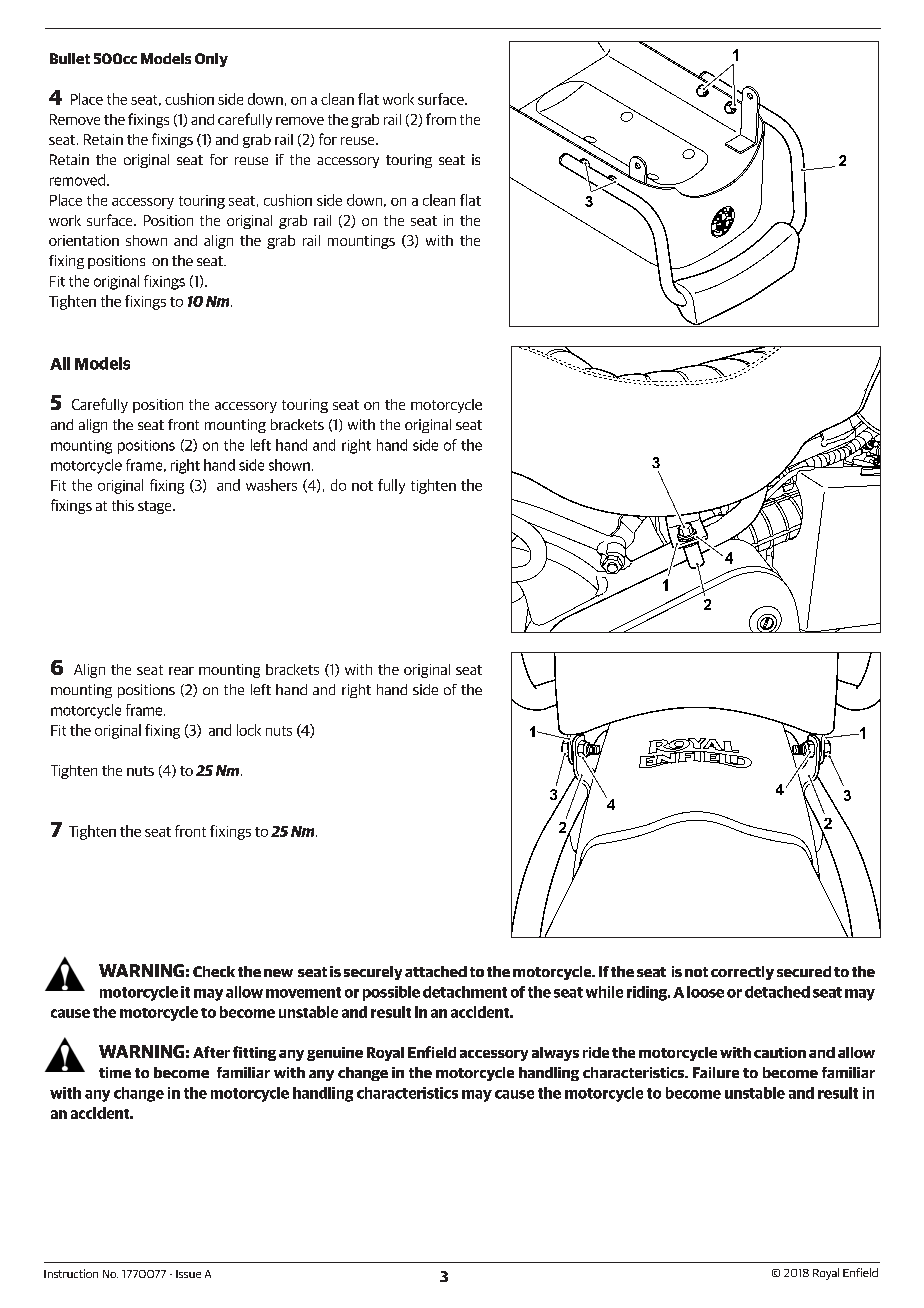 The width and height of the image is (924, 1308). I want to click on lock, so click(249, 730).
